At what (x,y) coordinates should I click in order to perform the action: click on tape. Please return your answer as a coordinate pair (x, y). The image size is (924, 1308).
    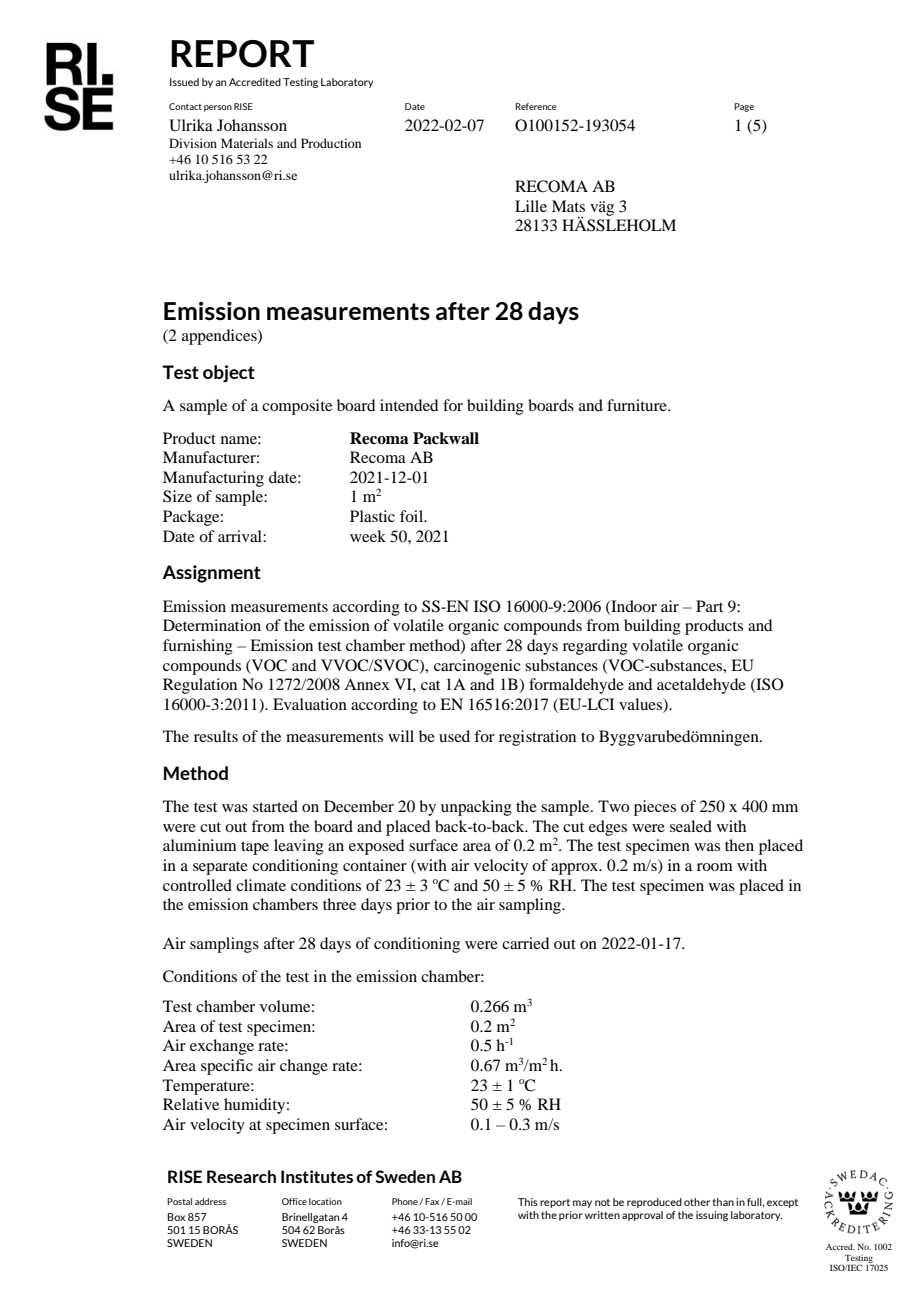
    Looking at the image, I should click on (255, 848).
